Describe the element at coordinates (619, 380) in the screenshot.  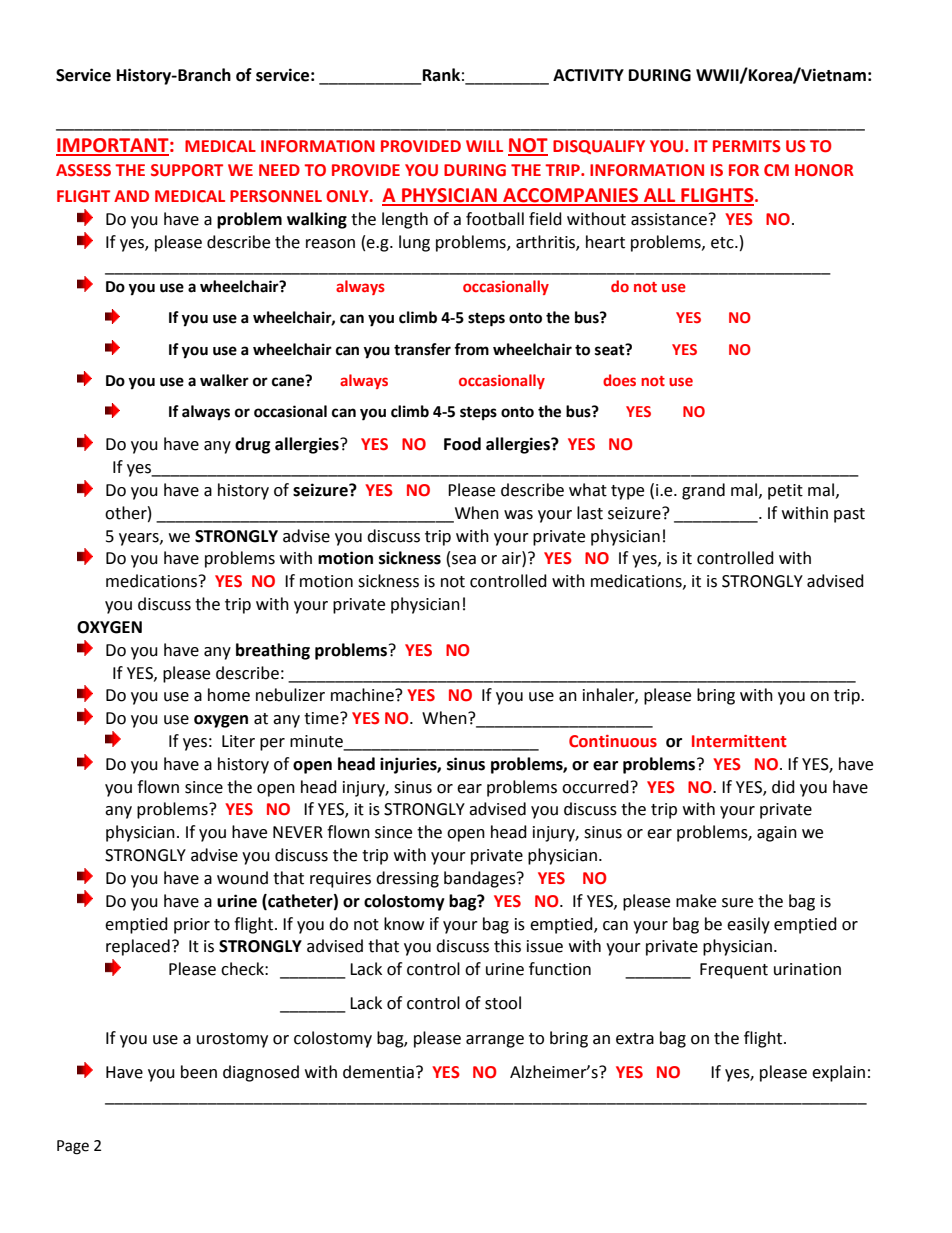
I see `does` at that location.
